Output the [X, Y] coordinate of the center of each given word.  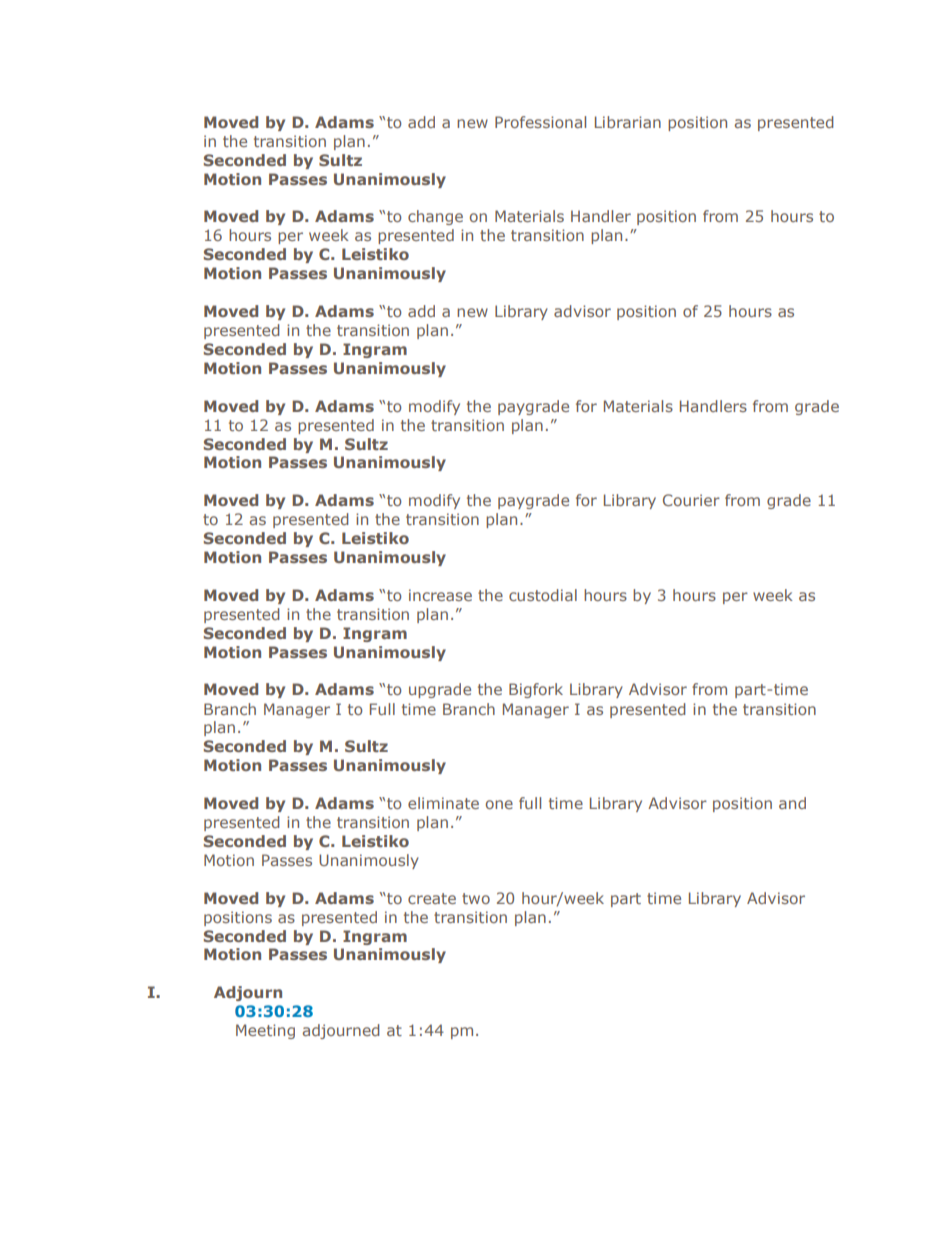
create [432, 898]
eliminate [443, 803]
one [499, 804]
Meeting [265, 1031]
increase [440, 595]
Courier [691, 500]
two [476, 898]
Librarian [628, 122]
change [435, 217]
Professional [540, 122]
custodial [543, 595]
